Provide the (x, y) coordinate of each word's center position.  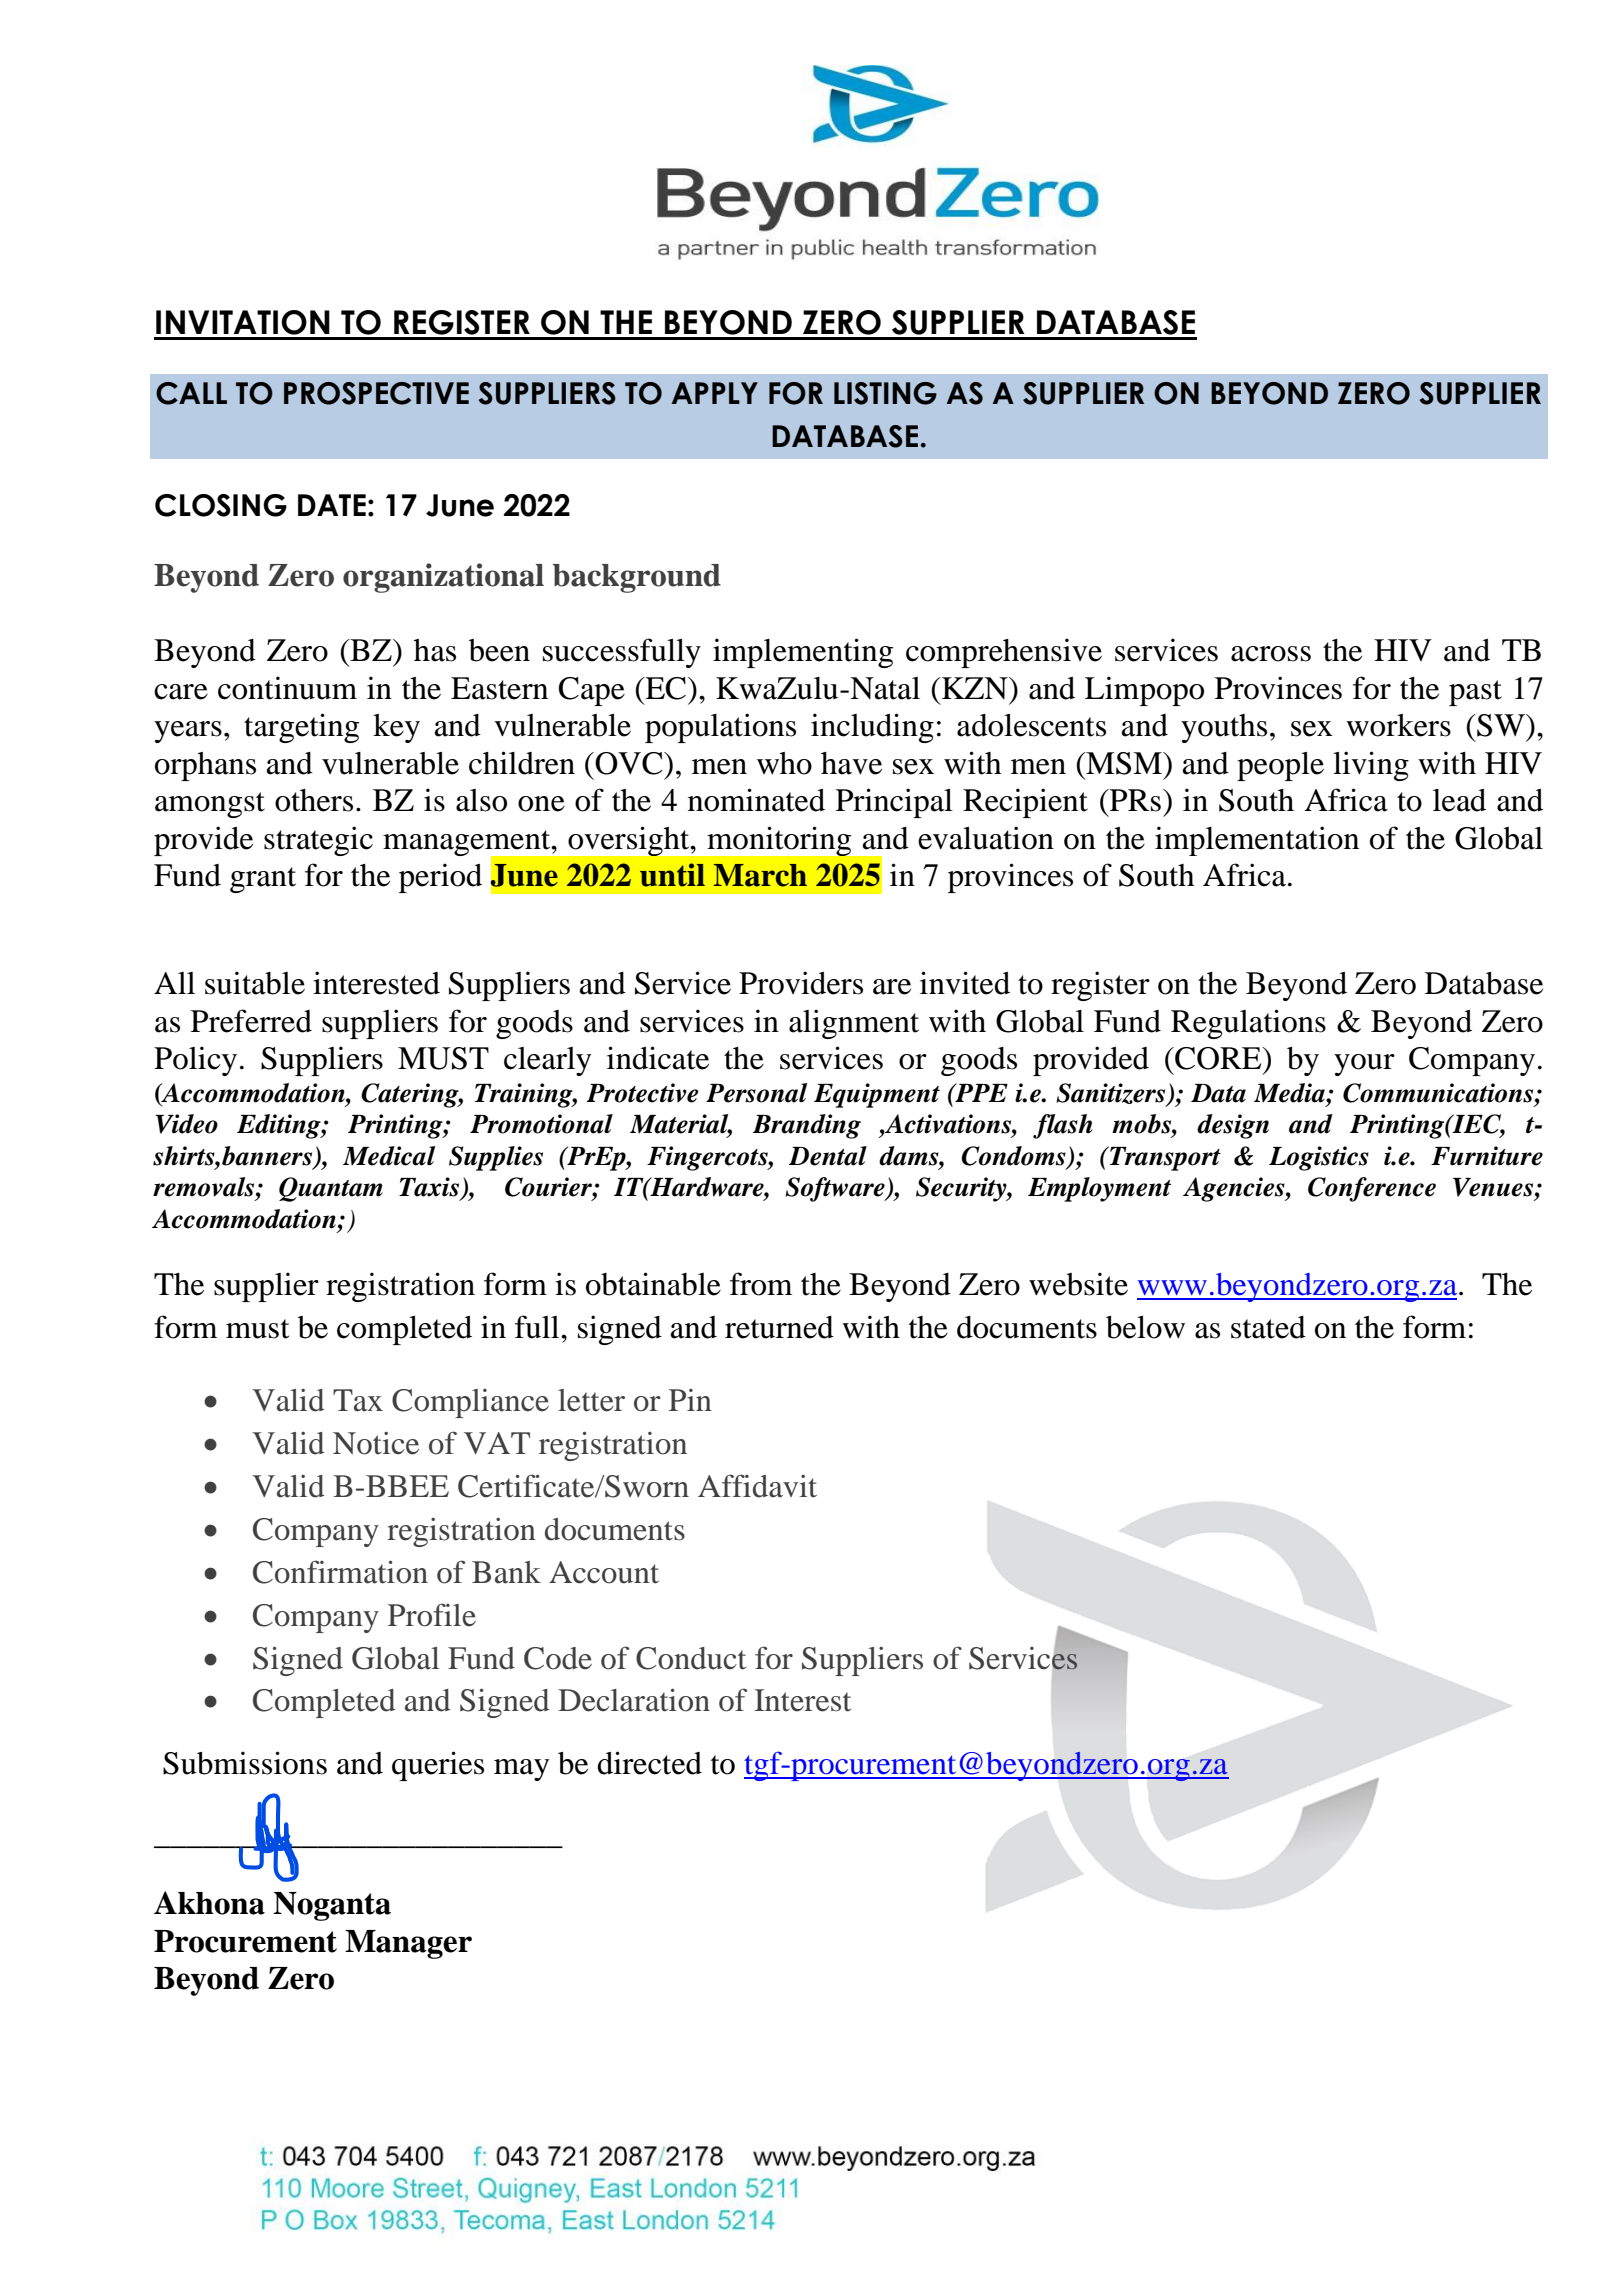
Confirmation (340, 1572)
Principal (894, 803)
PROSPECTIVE (376, 393)
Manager (408, 1944)
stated (1268, 1327)
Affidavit (757, 1486)
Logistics (1319, 1158)
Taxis (430, 1188)
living (1371, 766)
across (1271, 654)
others (314, 800)
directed (649, 1763)
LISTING (885, 393)
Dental (828, 1156)
